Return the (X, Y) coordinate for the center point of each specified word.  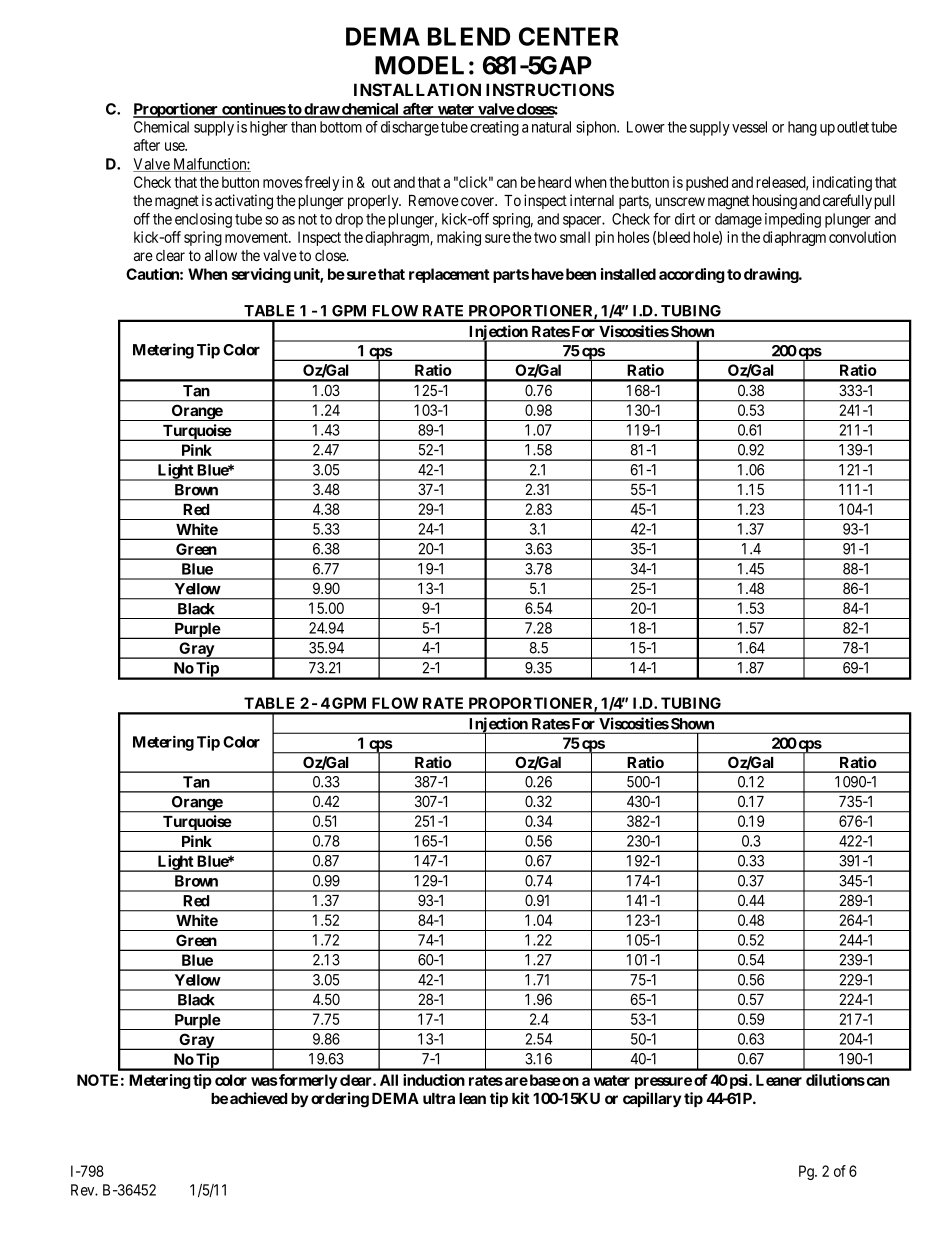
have (548, 274)
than (303, 127)
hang (802, 128)
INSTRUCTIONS (550, 89)
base (544, 1080)
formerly (307, 1081)
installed (628, 274)
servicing (261, 275)
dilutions (835, 1080)
